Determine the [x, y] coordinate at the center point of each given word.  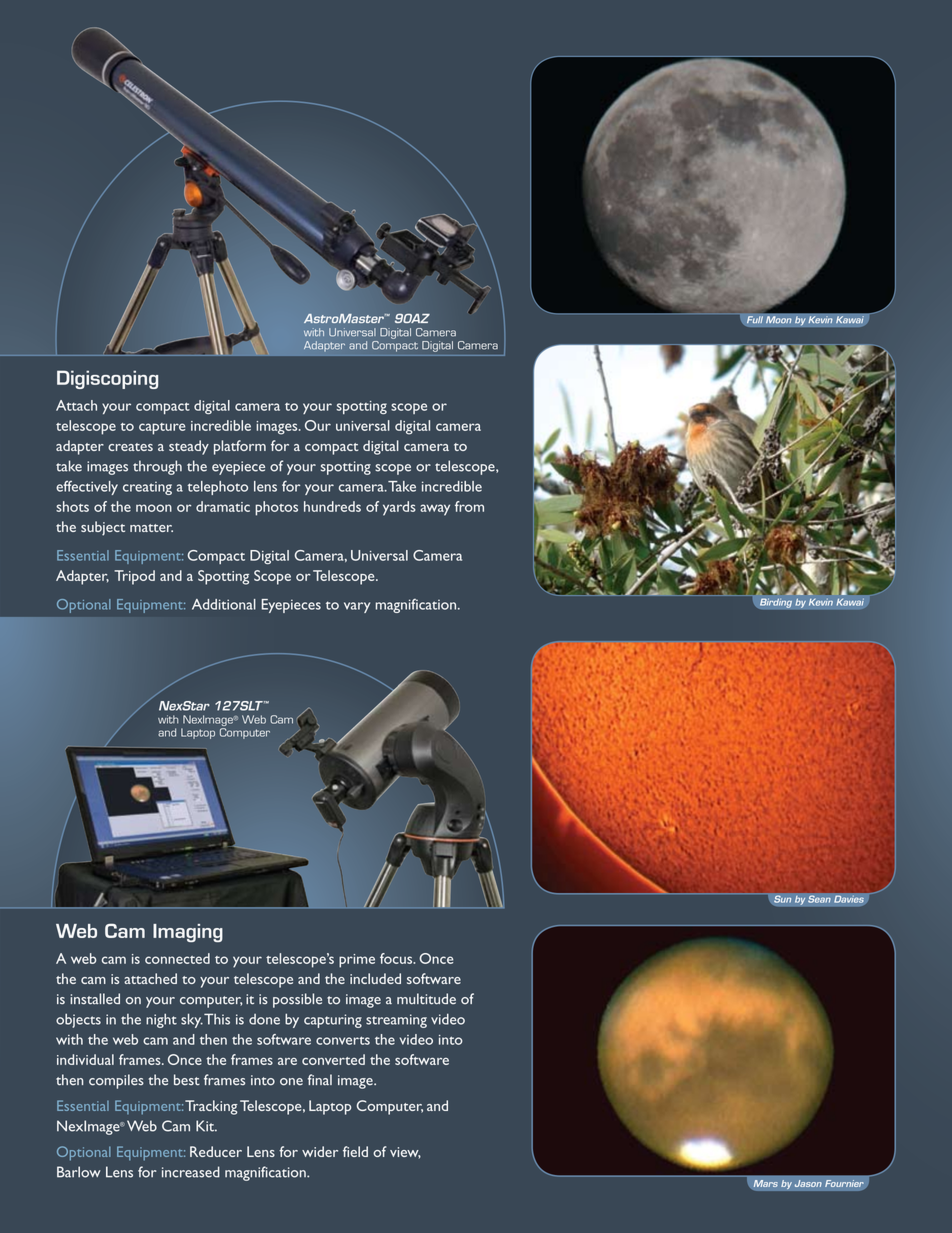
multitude [426, 999]
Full [755, 320]
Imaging [188, 933]
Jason [808, 1183]
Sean [819, 899]
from [469, 506]
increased [191, 1172]
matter [151, 528]
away [435, 510]
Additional [224, 604]
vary [357, 607]
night [161, 1021]
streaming [396, 1021]
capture [162, 429]
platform [240, 447]
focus [397, 958]
